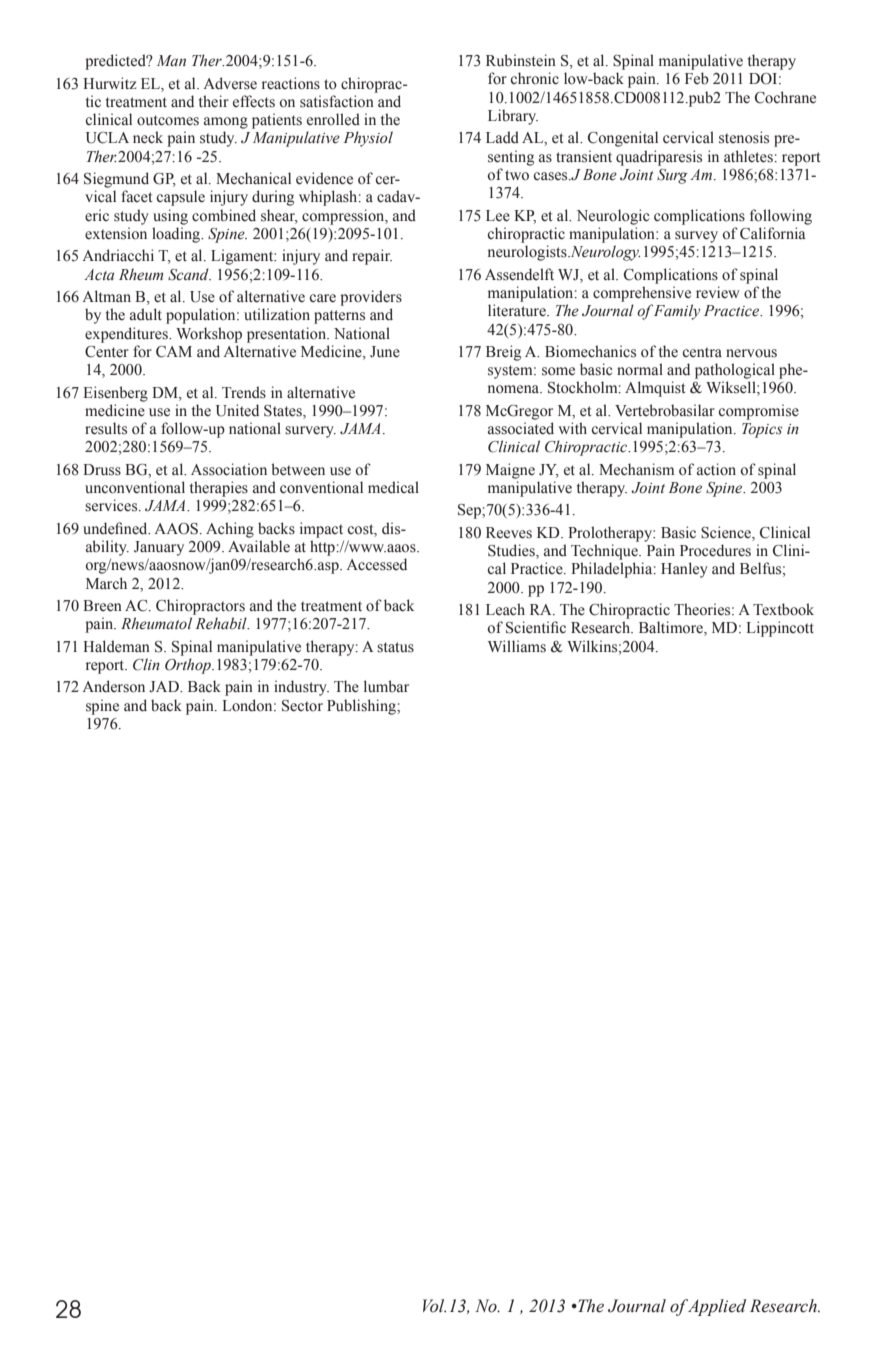 Image resolution: width=896 pixels, height=1354 pixels. Describe the element at coordinates (727, 533) in the page. I see `Science` at that location.
